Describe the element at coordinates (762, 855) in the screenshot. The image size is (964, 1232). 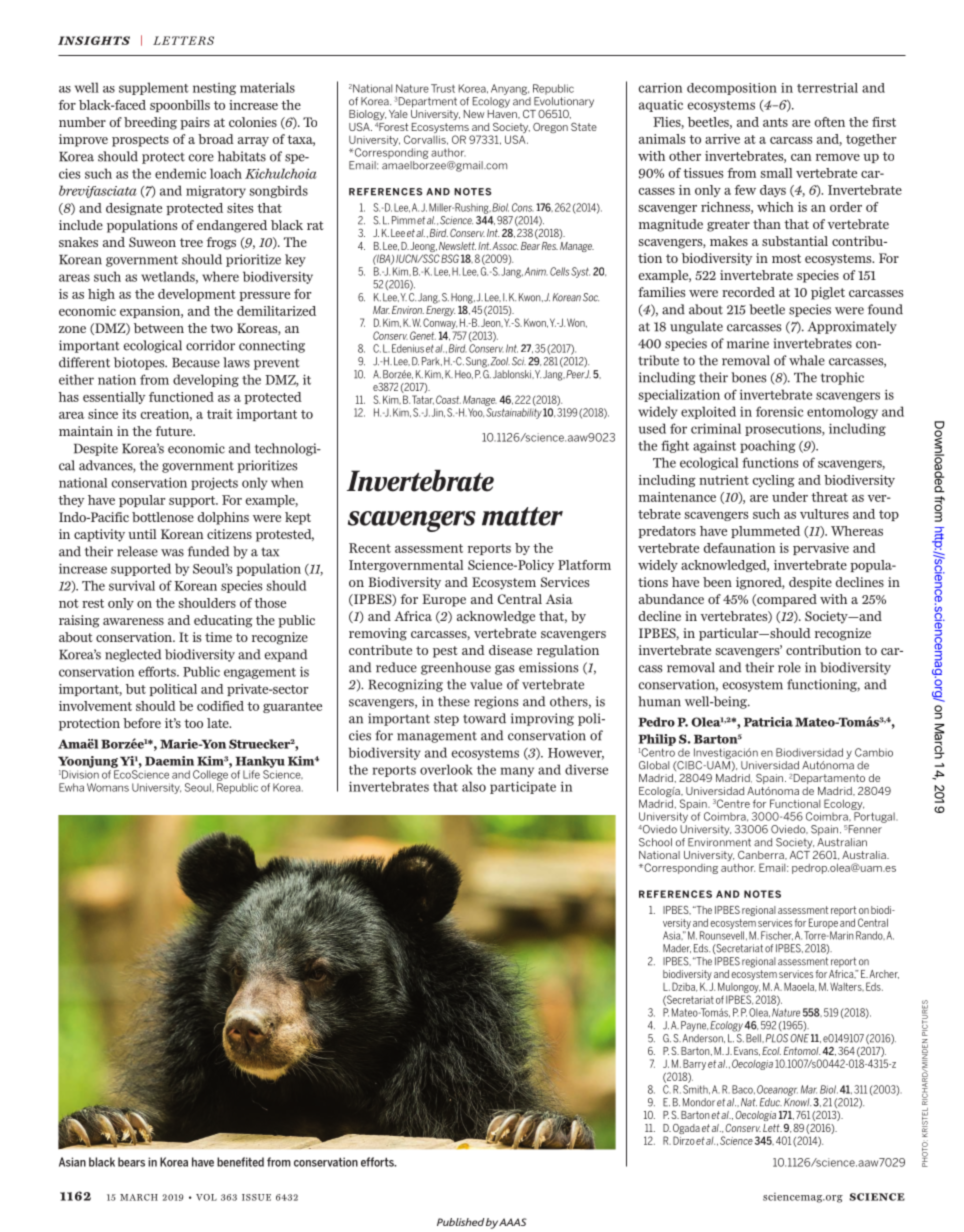
I see `Canberra` at that location.
